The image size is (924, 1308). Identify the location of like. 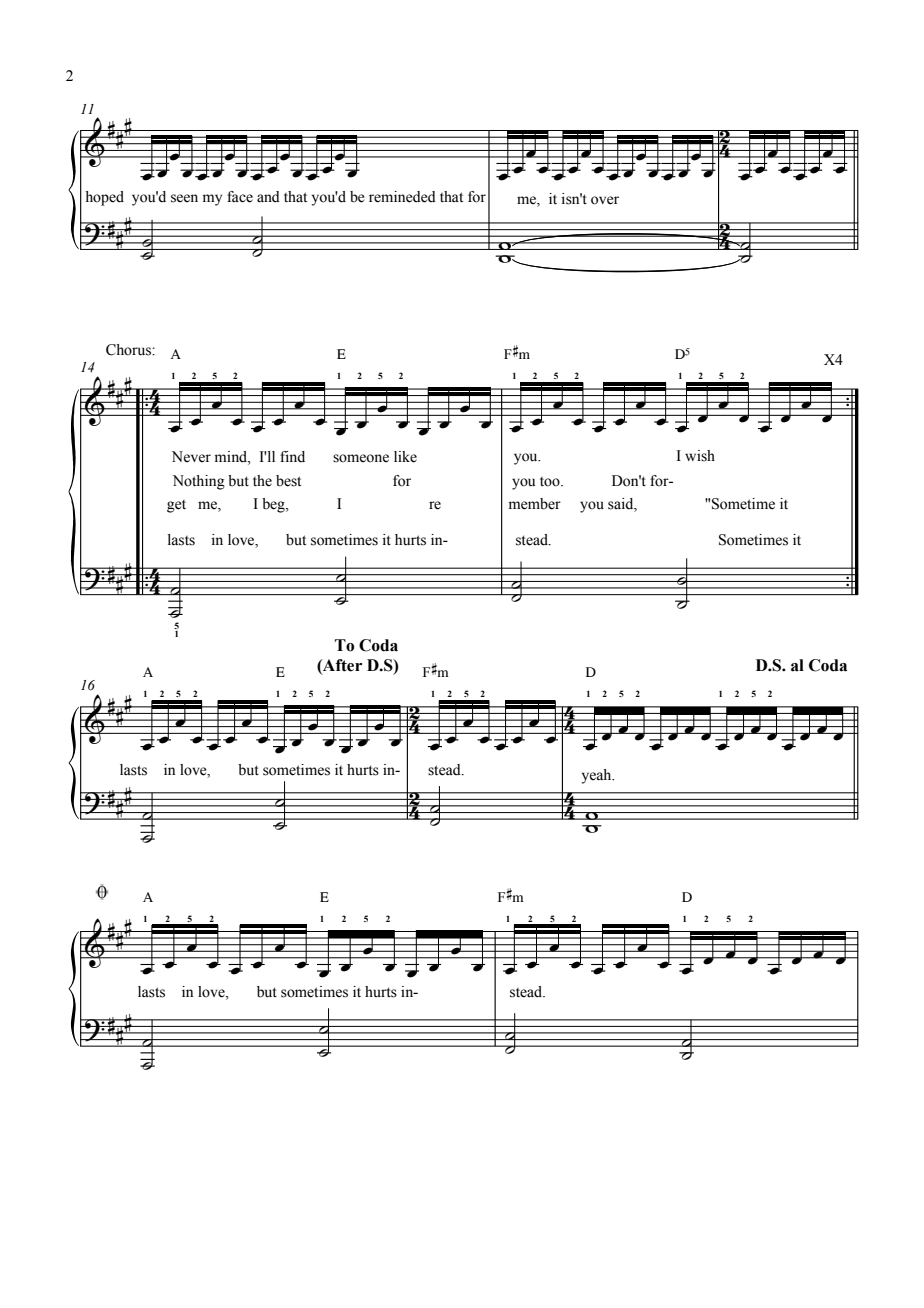
(405, 457).
